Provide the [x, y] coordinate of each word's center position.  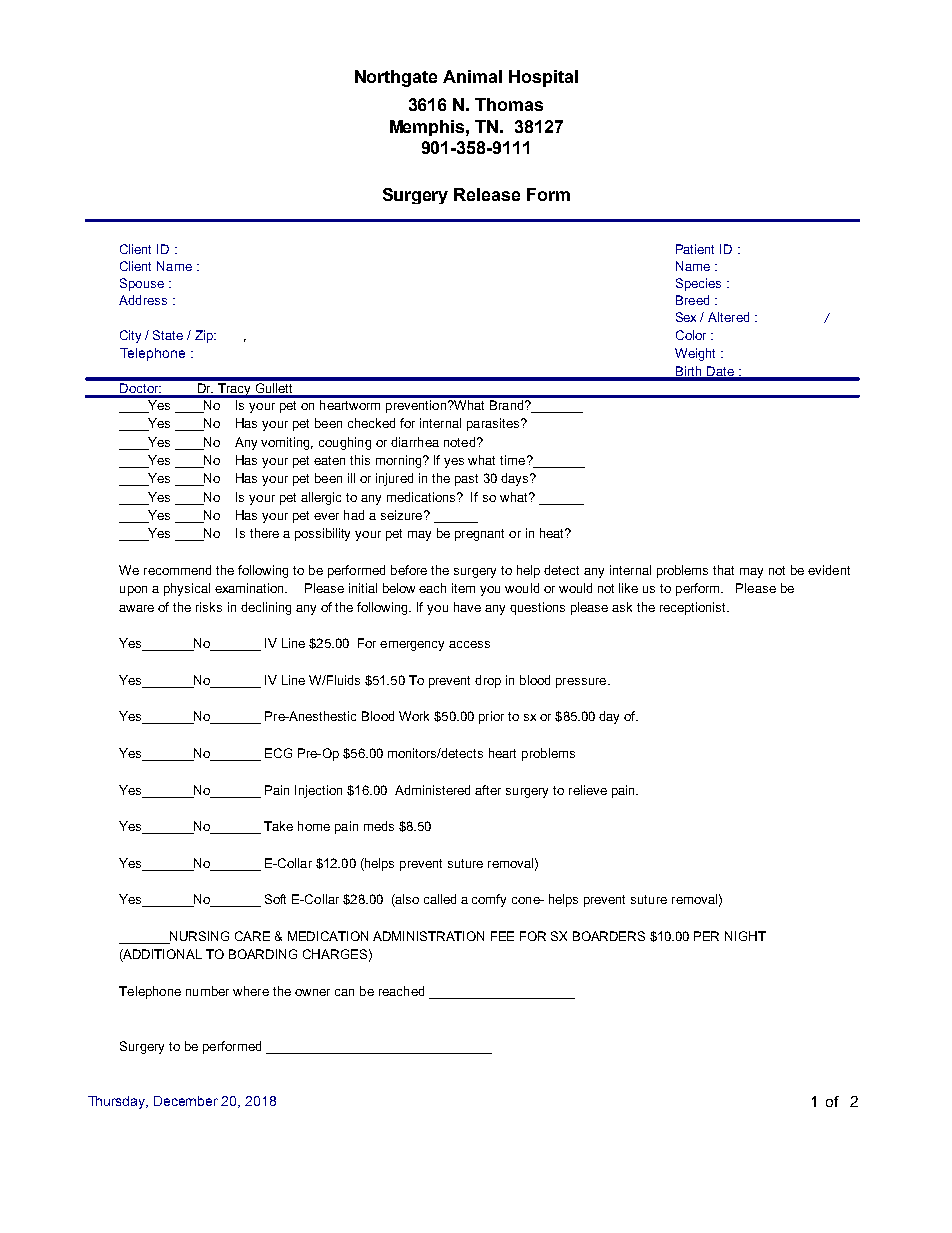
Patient [695, 249]
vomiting [287, 443]
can [344, 992]
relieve [588, 790]
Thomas [509, 104]
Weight [695, 354]
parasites [494, 424]
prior [491, 717]
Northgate [396, 78]
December [186, 1101]
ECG [278, 753]
